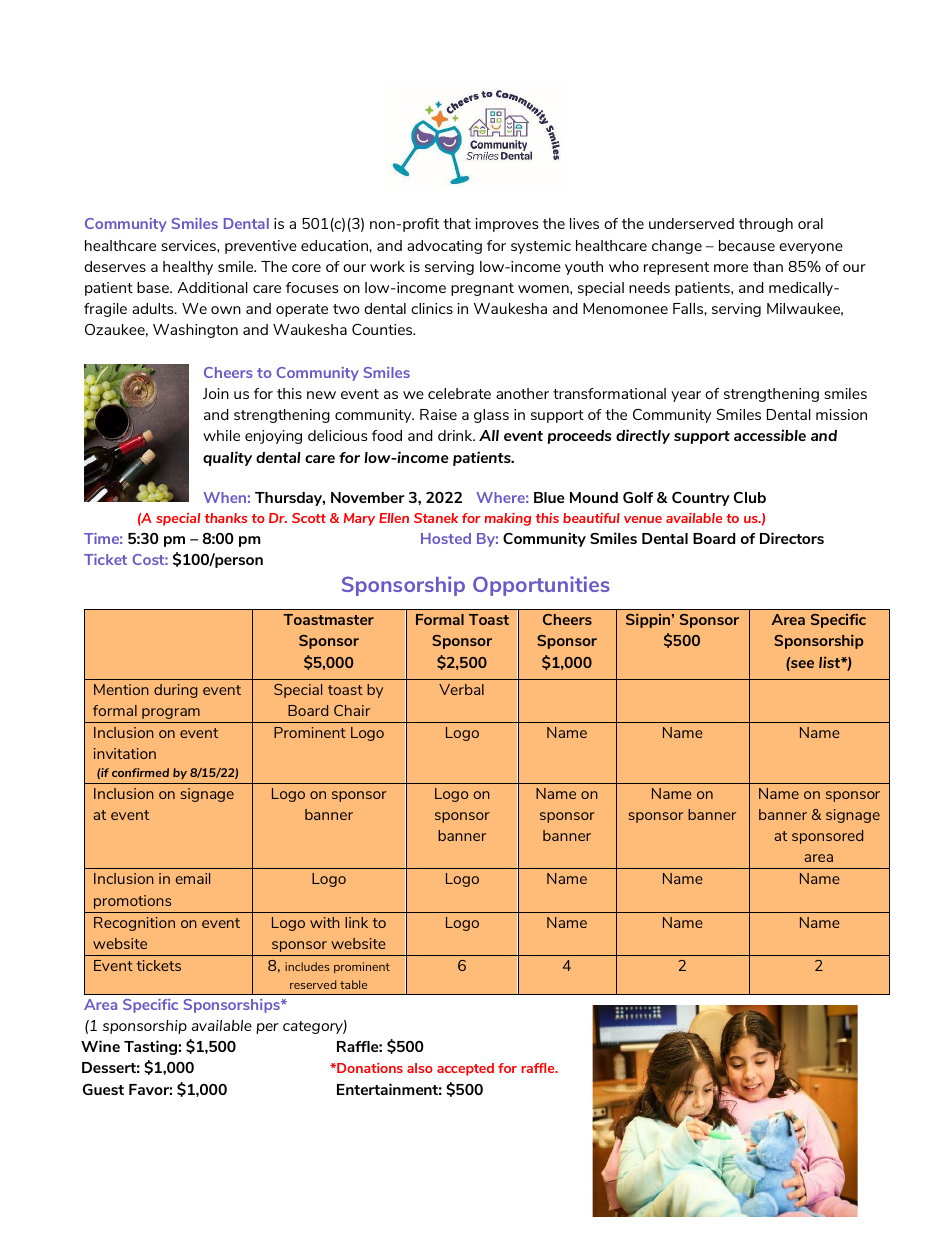  Describe the element at coordinates (140, 772) in the page. I see `confirmed` at that location.
